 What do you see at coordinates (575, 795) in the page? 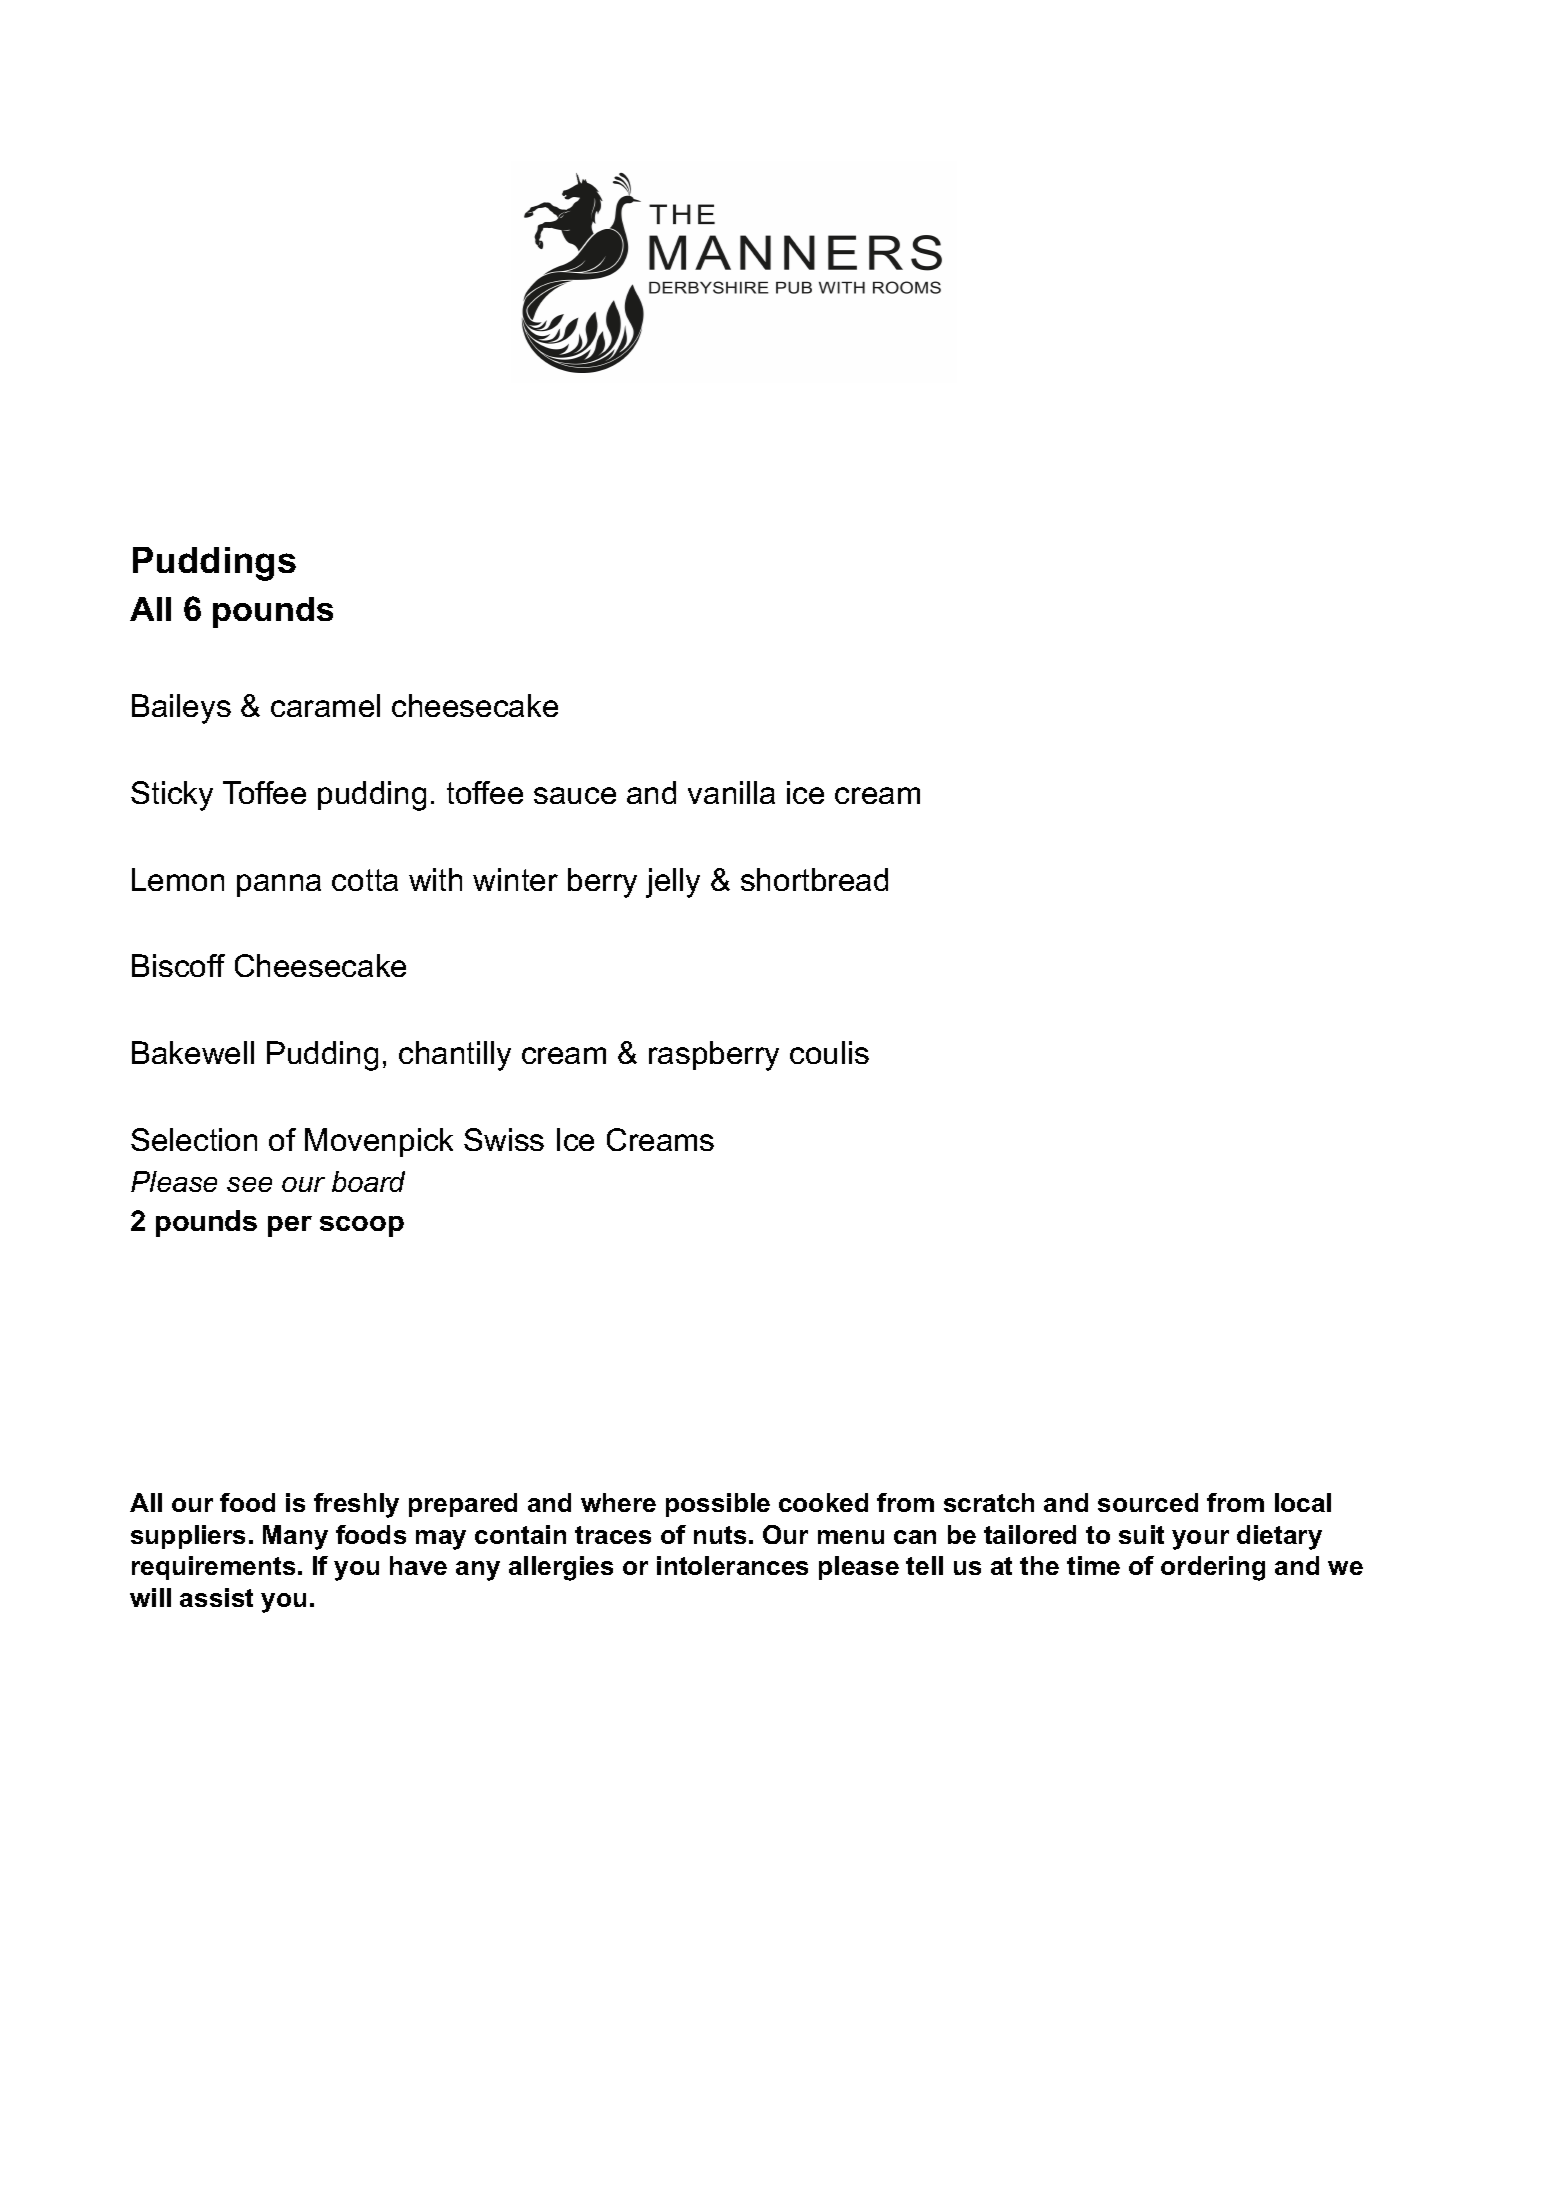
I see `sauce` at bounding box center [575, 795].
